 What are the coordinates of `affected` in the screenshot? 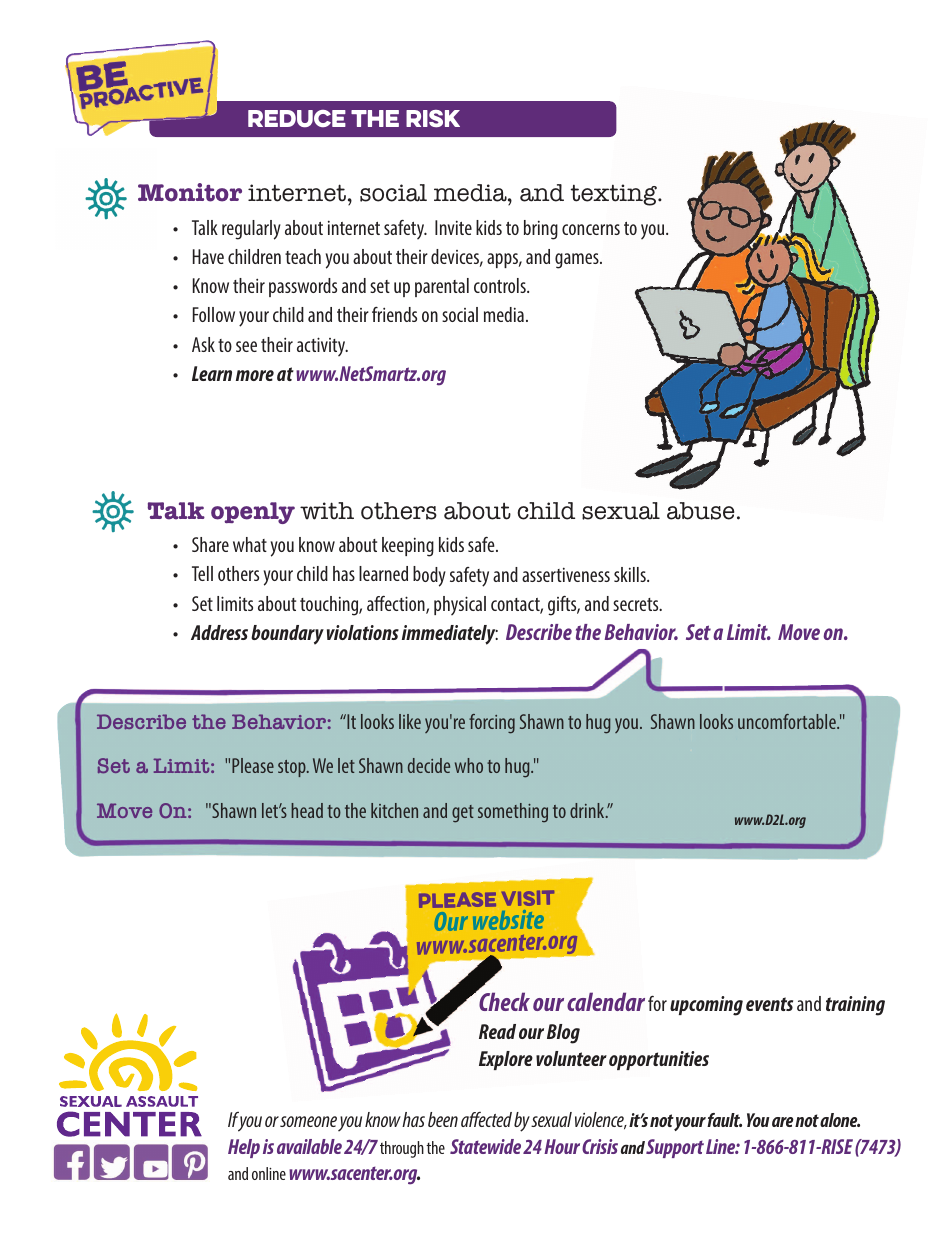 It's located at (486, 1119).
